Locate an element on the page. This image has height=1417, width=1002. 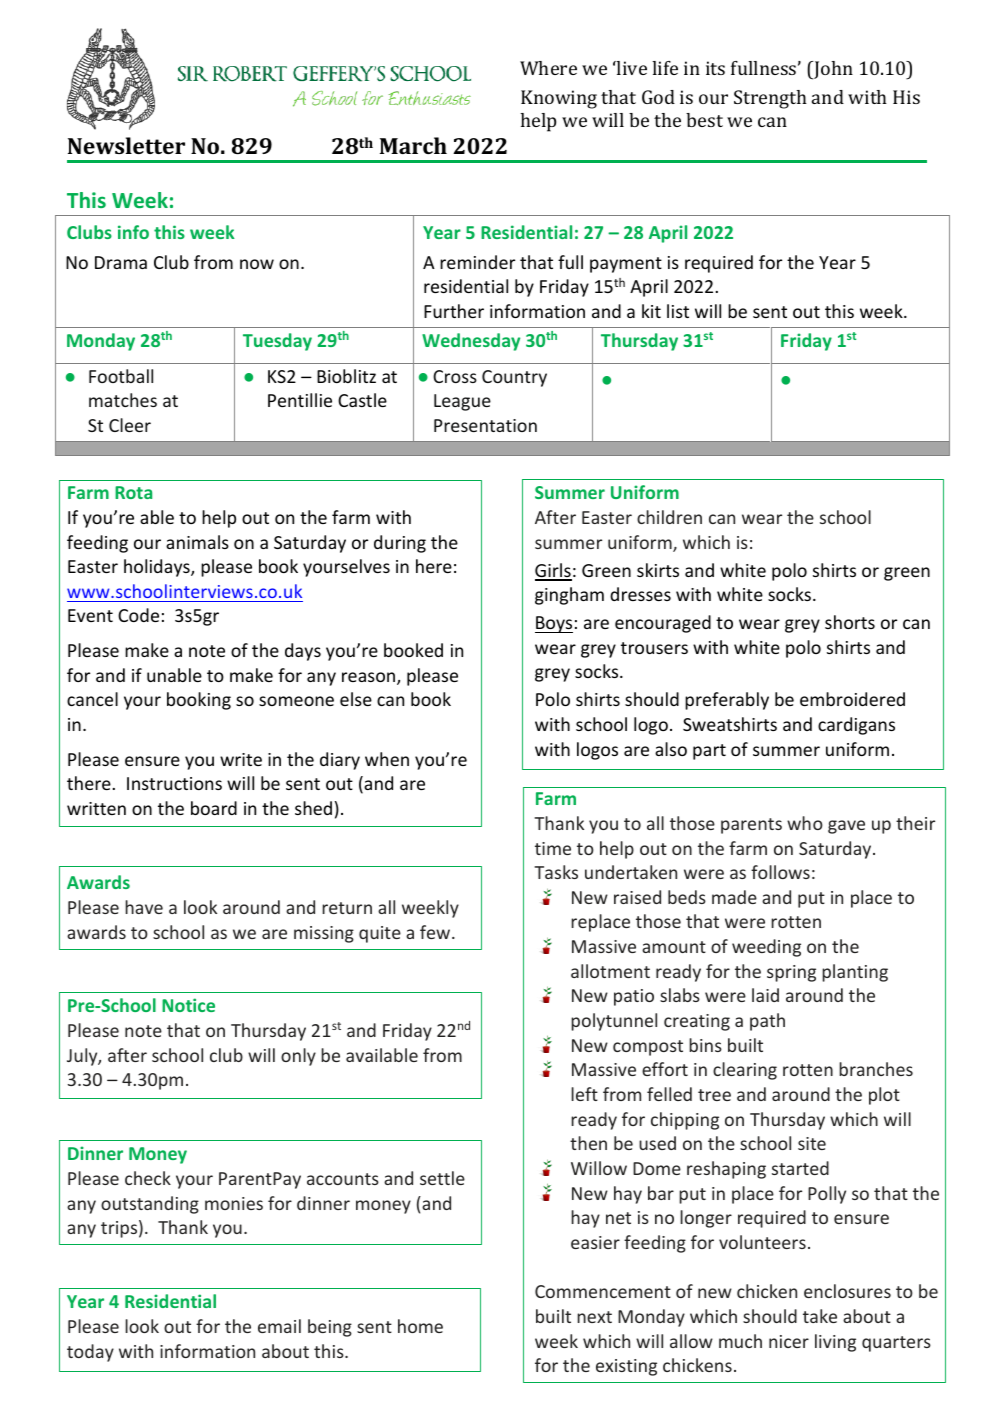
email is located at coordinates (279, 1326).
